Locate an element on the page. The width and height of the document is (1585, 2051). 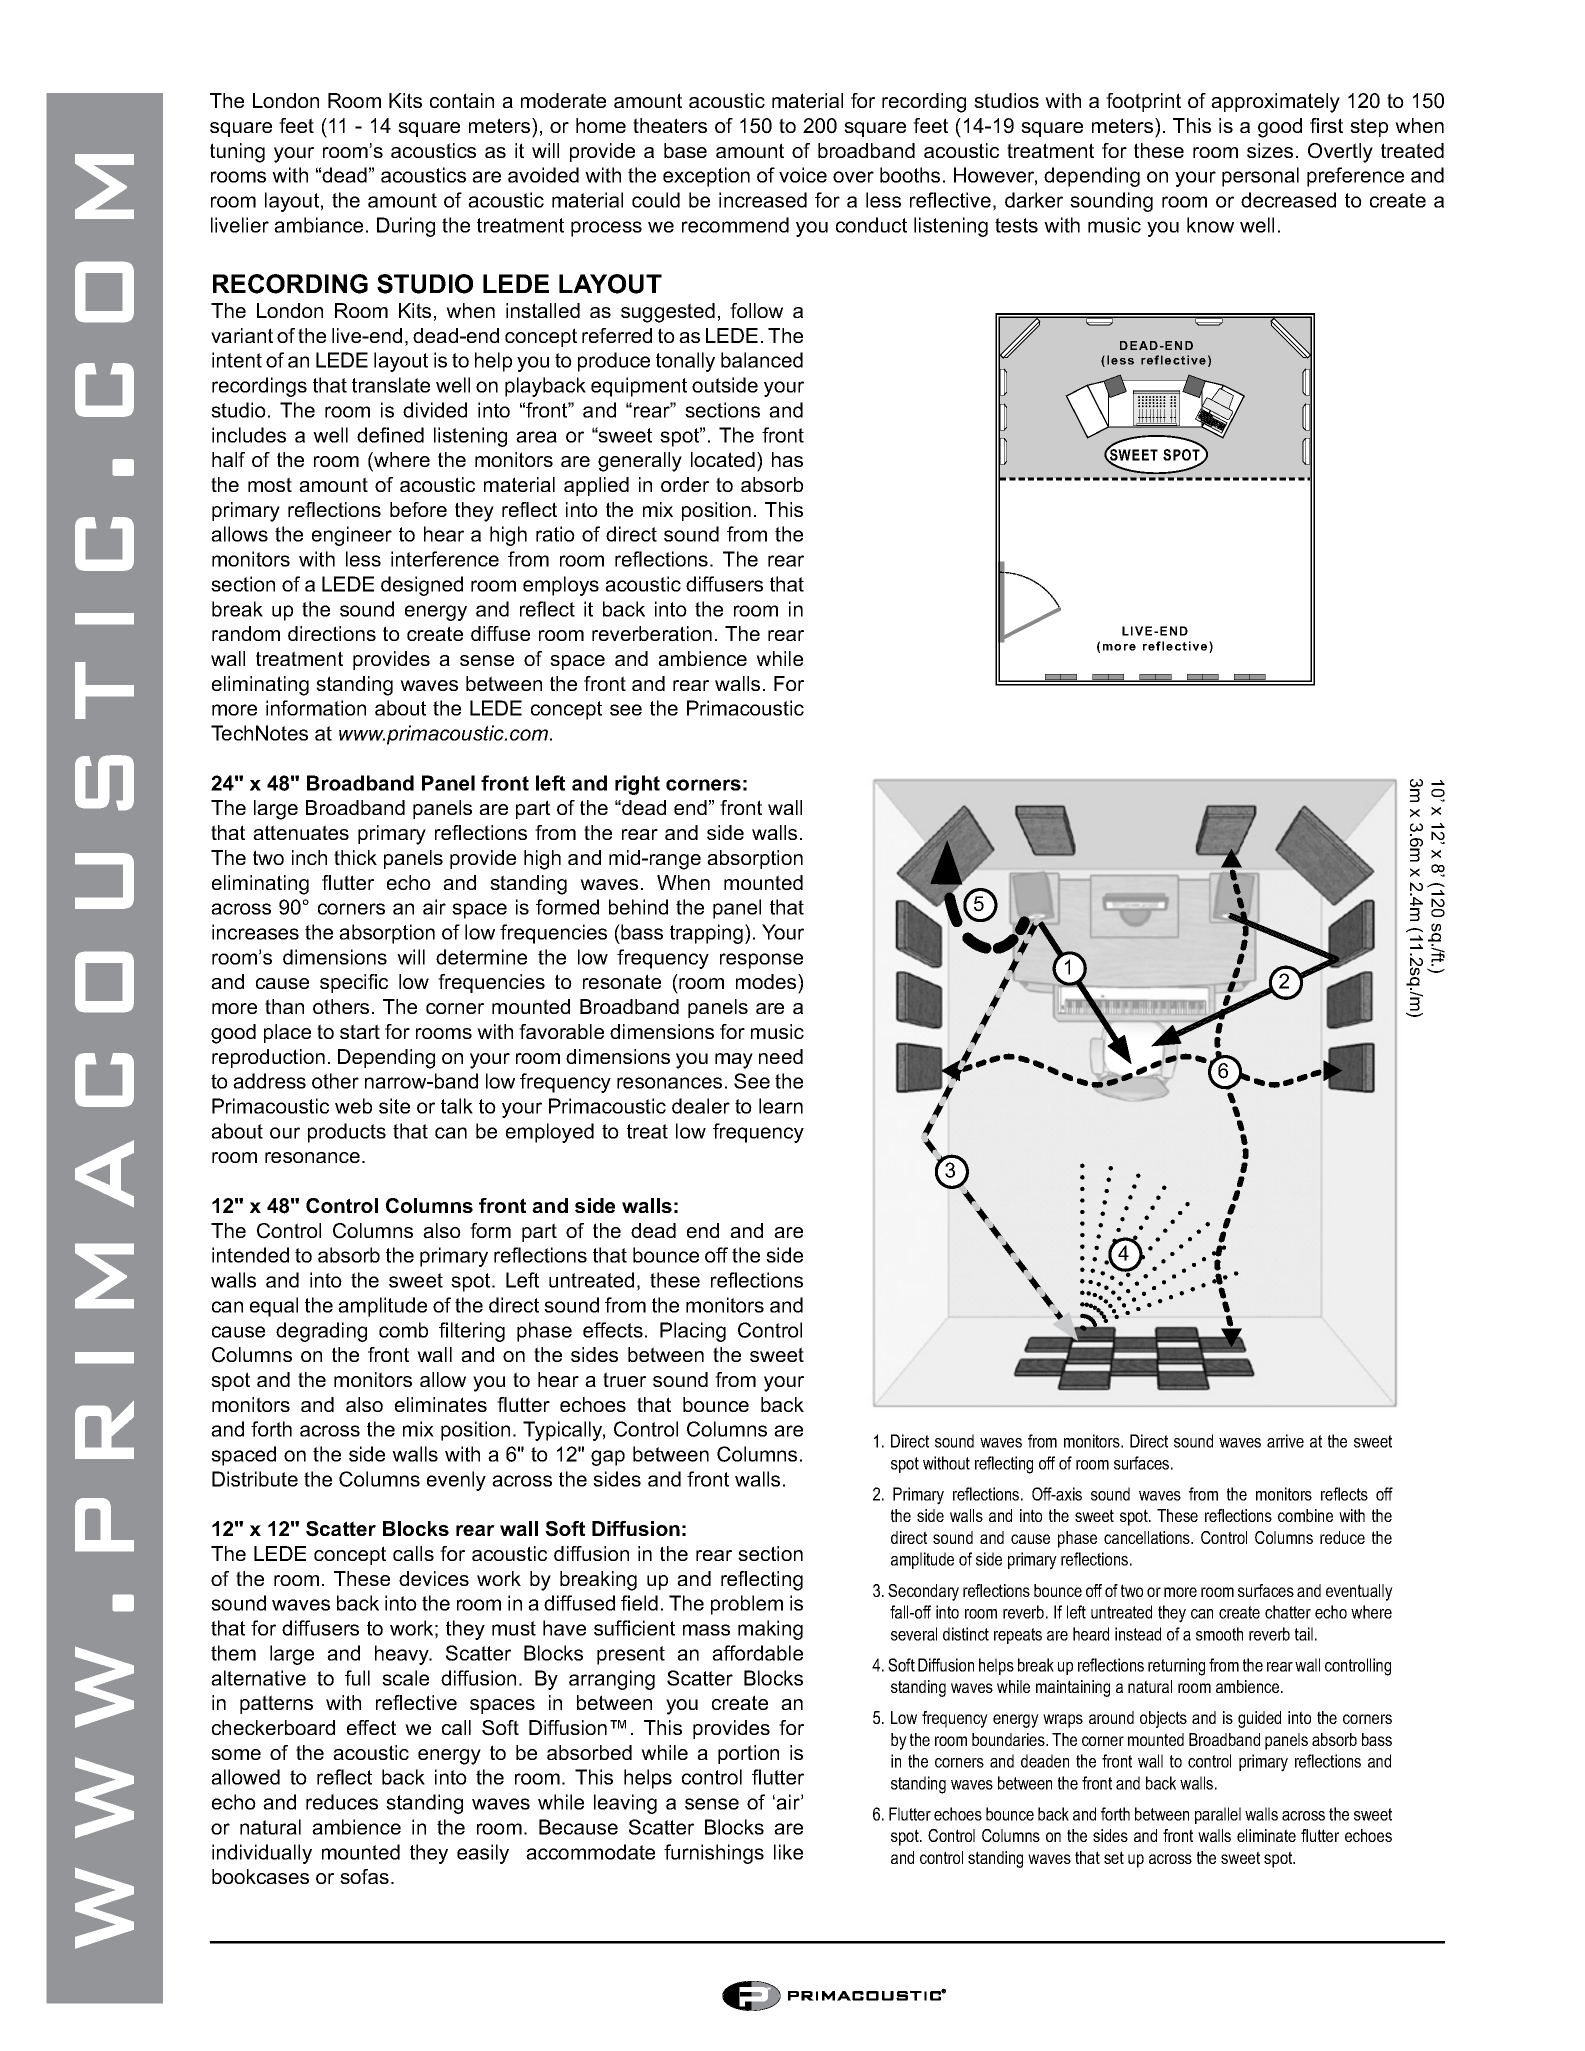
sofas is located at coordinates (364, 1876).
